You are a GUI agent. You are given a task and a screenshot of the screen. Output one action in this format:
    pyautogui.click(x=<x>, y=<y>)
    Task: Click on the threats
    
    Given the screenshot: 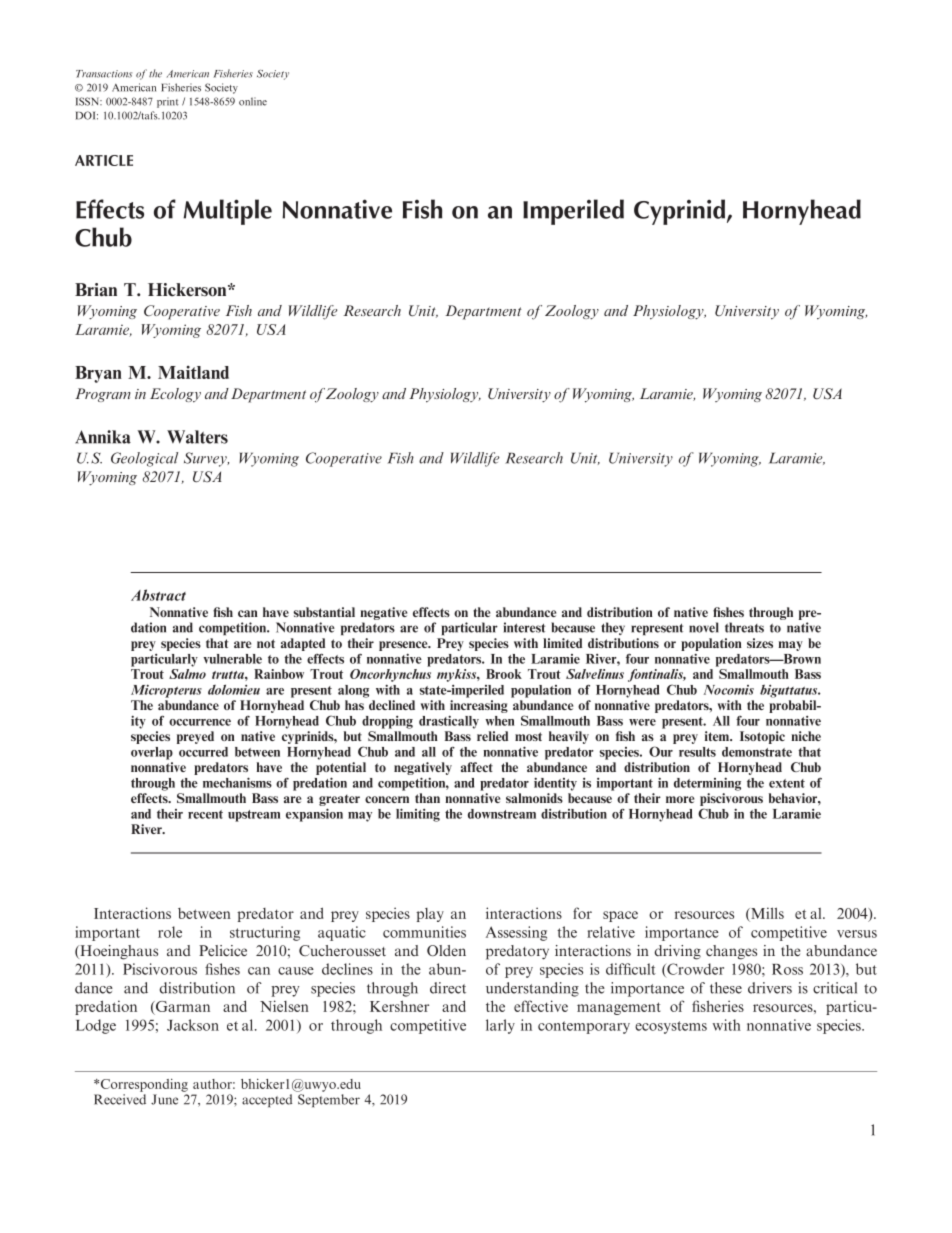 What is the action you would take?
    pyautogui.click(x=744, y=627)
